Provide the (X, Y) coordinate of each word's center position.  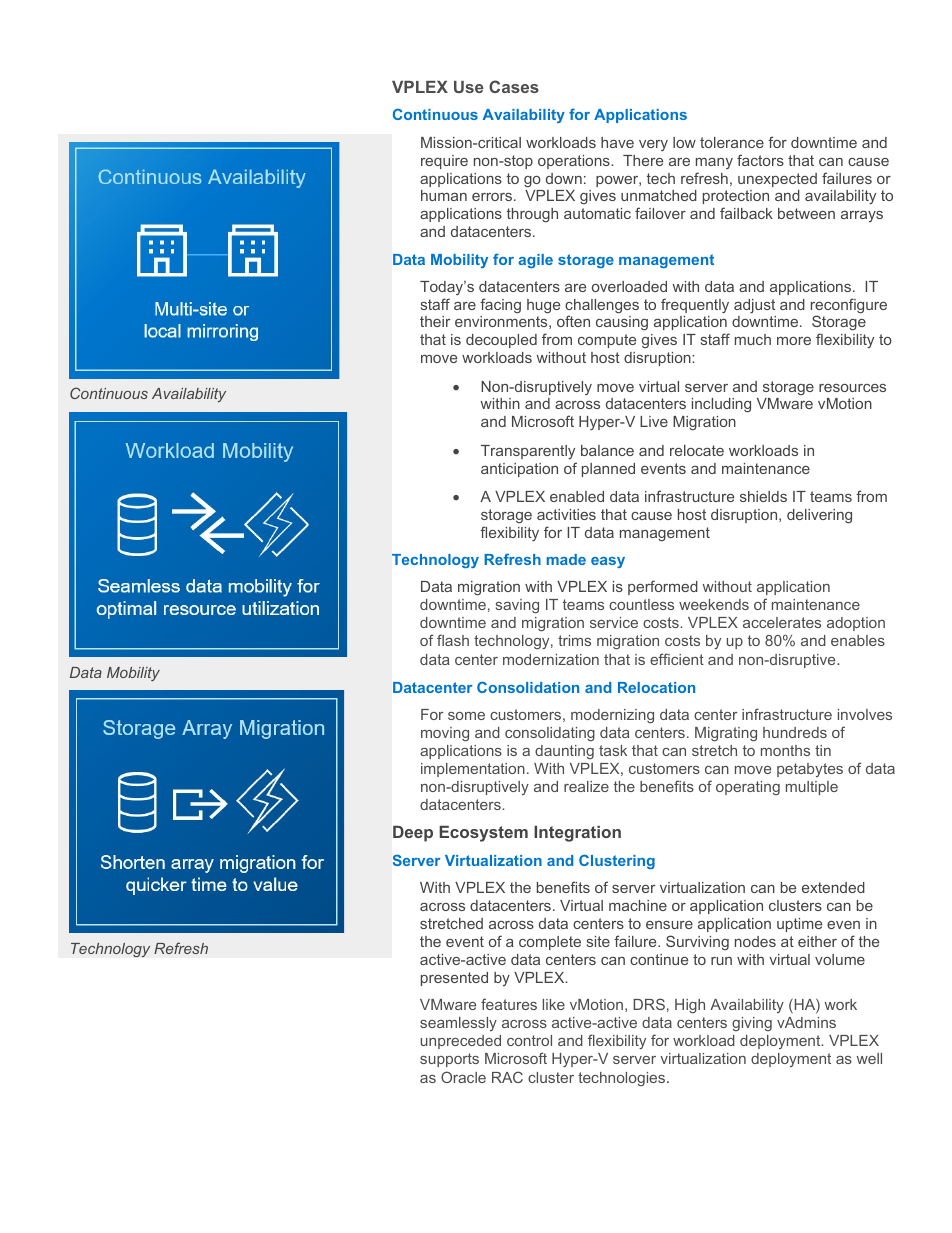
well (869, 1058)
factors (760, 160)
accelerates (782, 622)
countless (641, 604)
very (653, 145)
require (444, 162)
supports (449, 1060)
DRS (649, 1004)
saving (517, 606)
